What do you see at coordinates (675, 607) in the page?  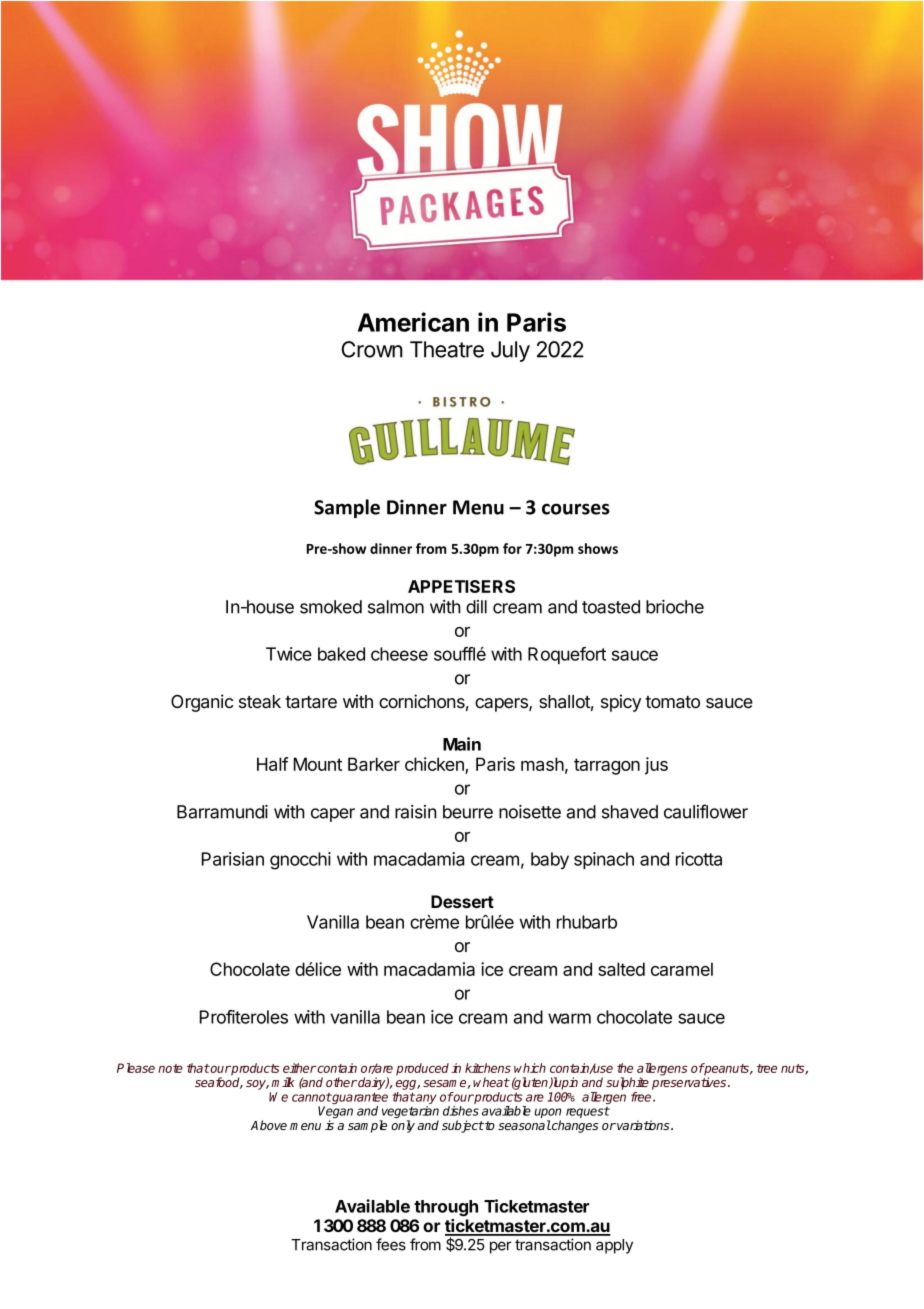 I see `brioche` at bounding box center [675, 607].
